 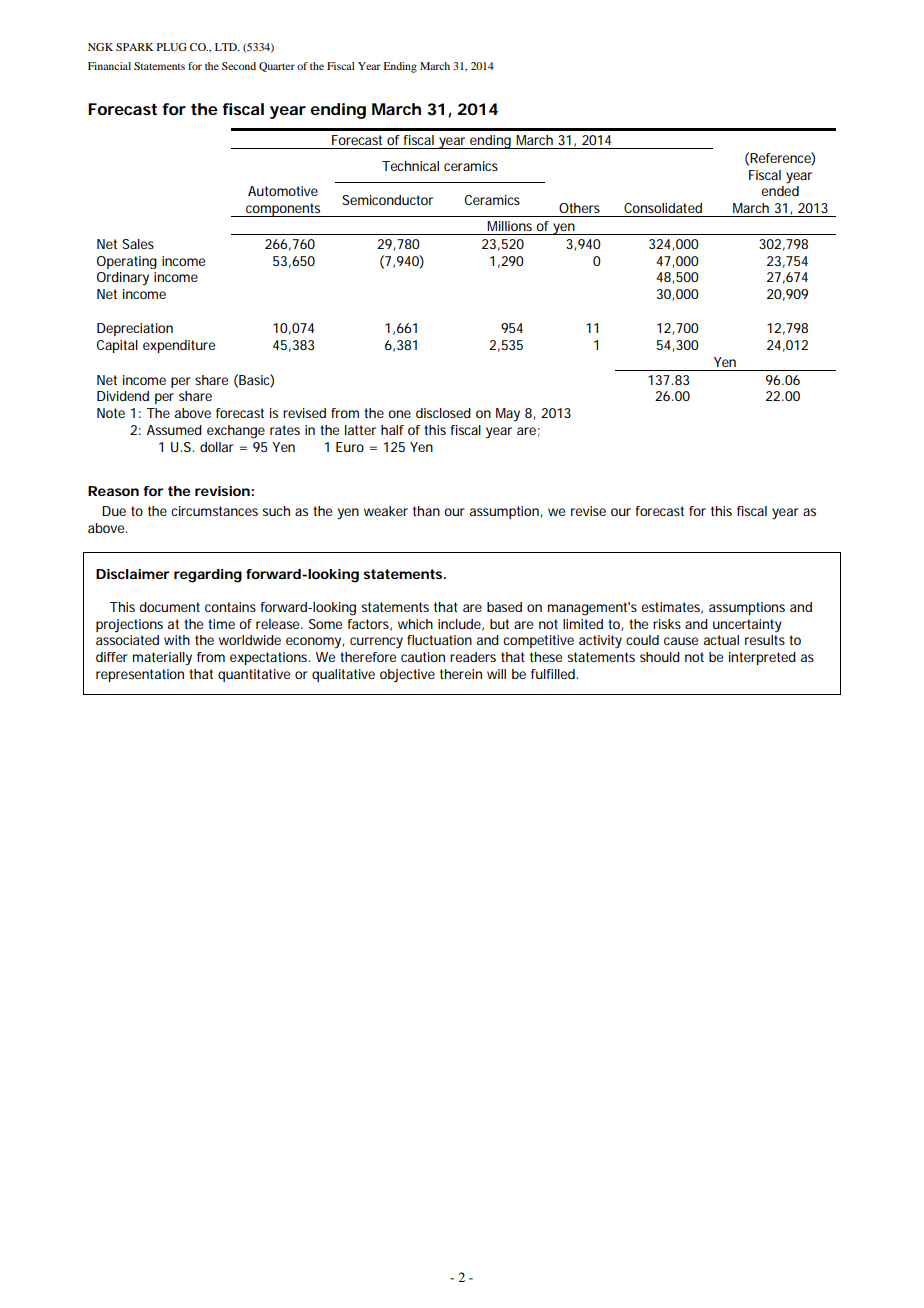 What do you see at coordinates (162, 659) in the screenshot?
I see `materially` at bounding box center [162, 659].
